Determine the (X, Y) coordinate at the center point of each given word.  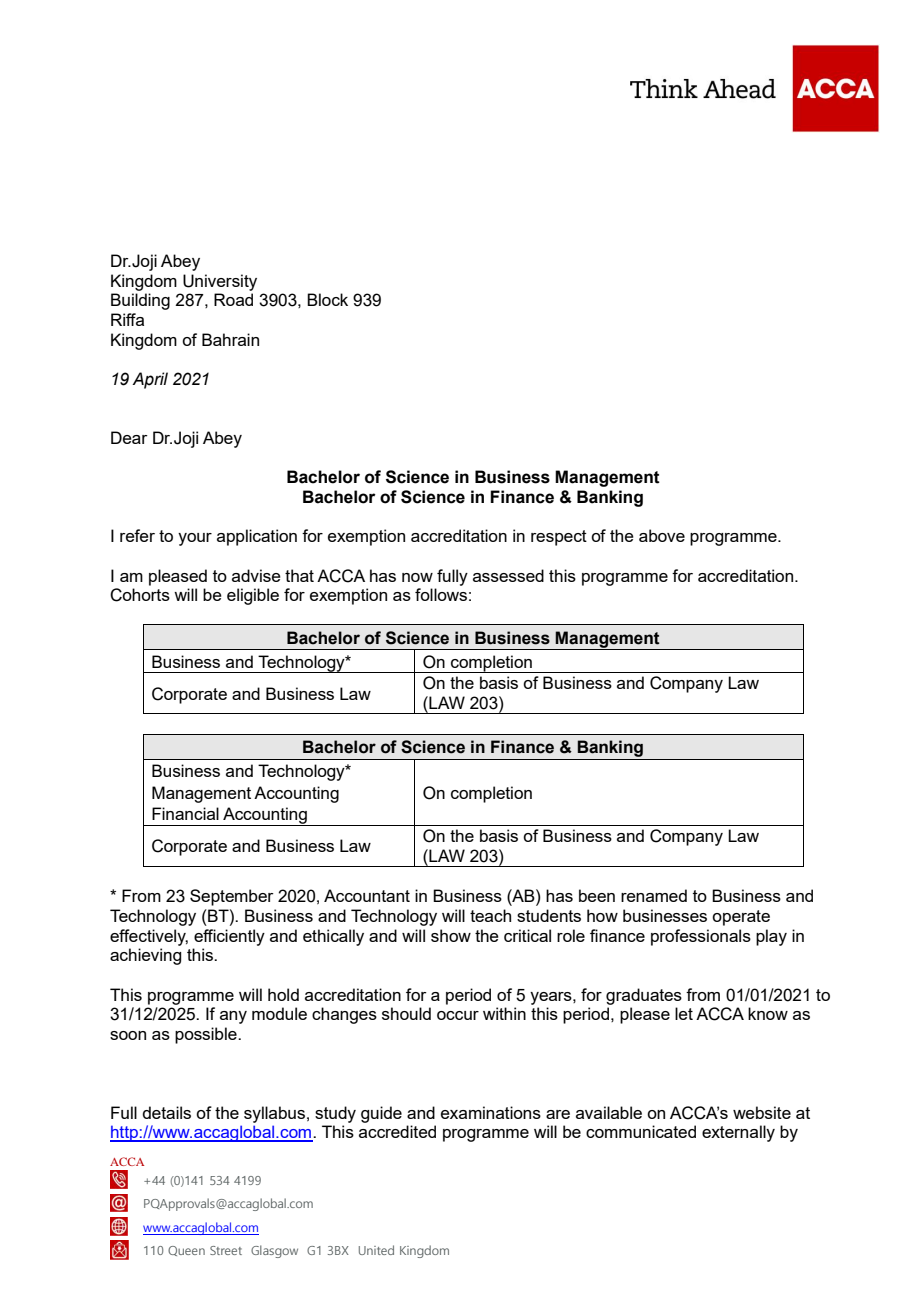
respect (559, 538)
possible (207, 1035)
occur (458, 1015)
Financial (185, 813)
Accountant (367, 895)
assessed (508, 575)
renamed (654, 895)
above (662, 535)
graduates (644, 996)
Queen (186, 1251)
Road (233, 299)
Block (327, 299)
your (195, 539)
